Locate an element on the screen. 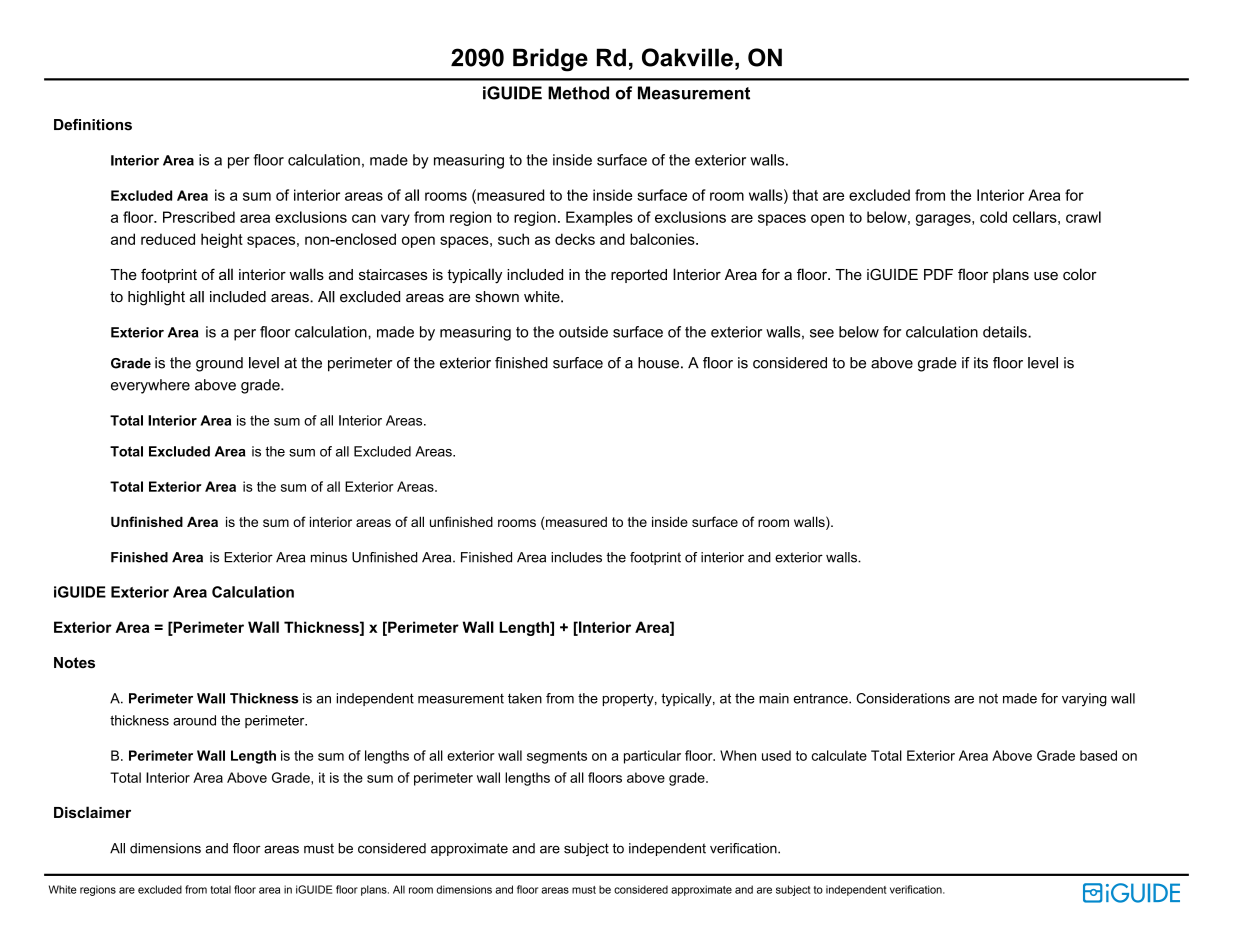 The width and height of the screenshot is (1233, 952). Definitions is located at coordinates (93, 125).
